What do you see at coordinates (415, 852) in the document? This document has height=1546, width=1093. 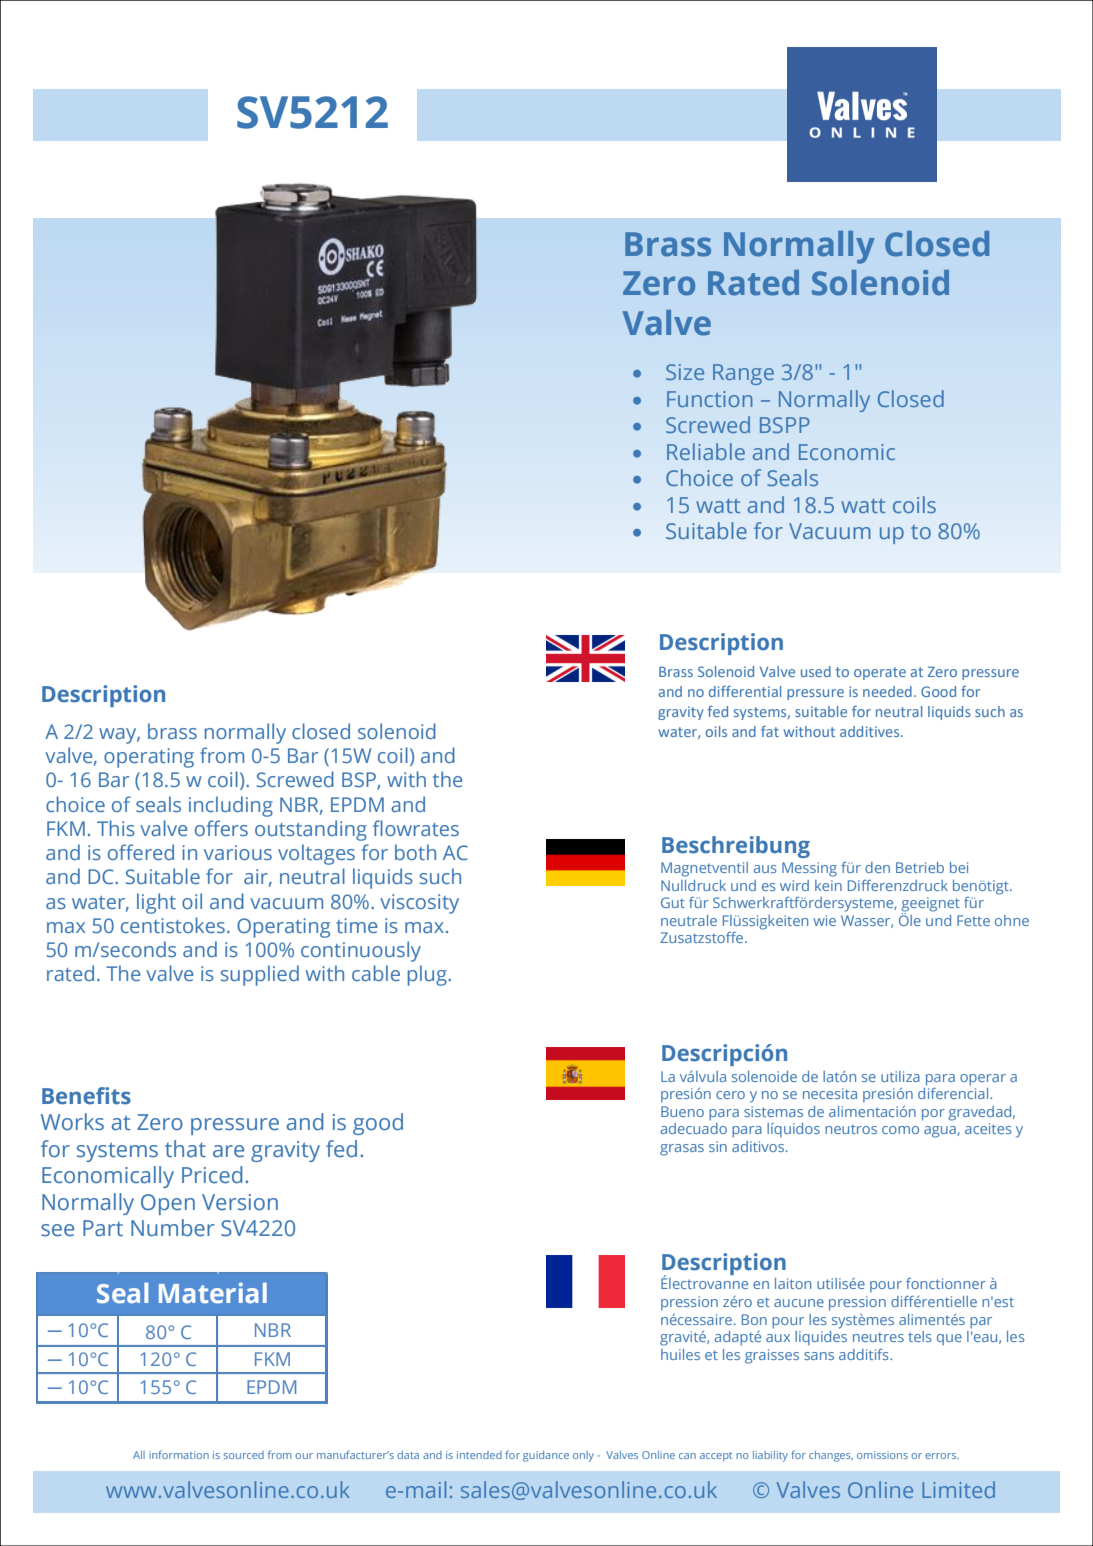 I see `both` at bounding box center [415, 852].
